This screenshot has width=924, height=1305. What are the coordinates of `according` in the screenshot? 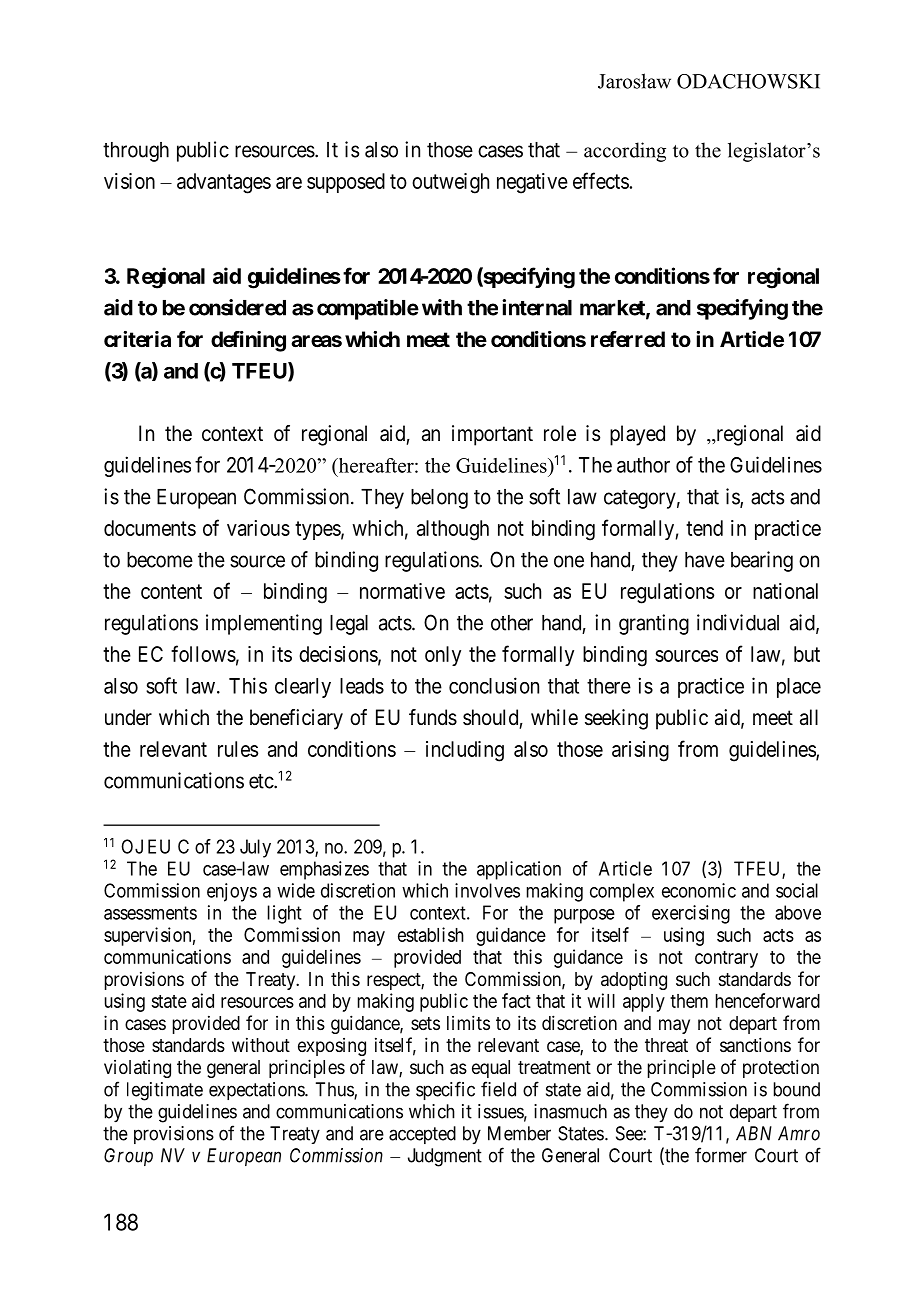 It's located at (625, 152).
